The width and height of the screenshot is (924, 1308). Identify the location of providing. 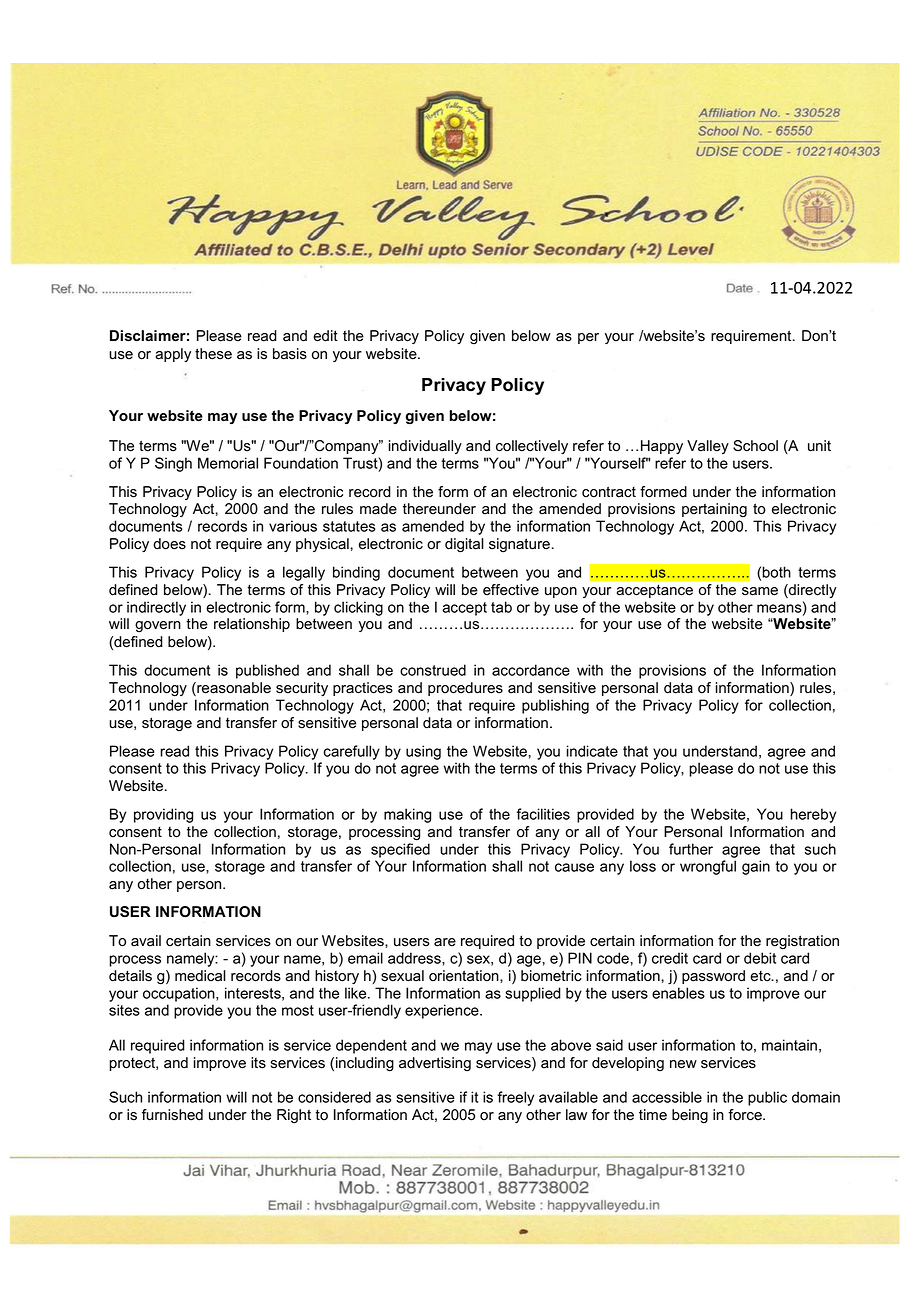
(163, 815).
